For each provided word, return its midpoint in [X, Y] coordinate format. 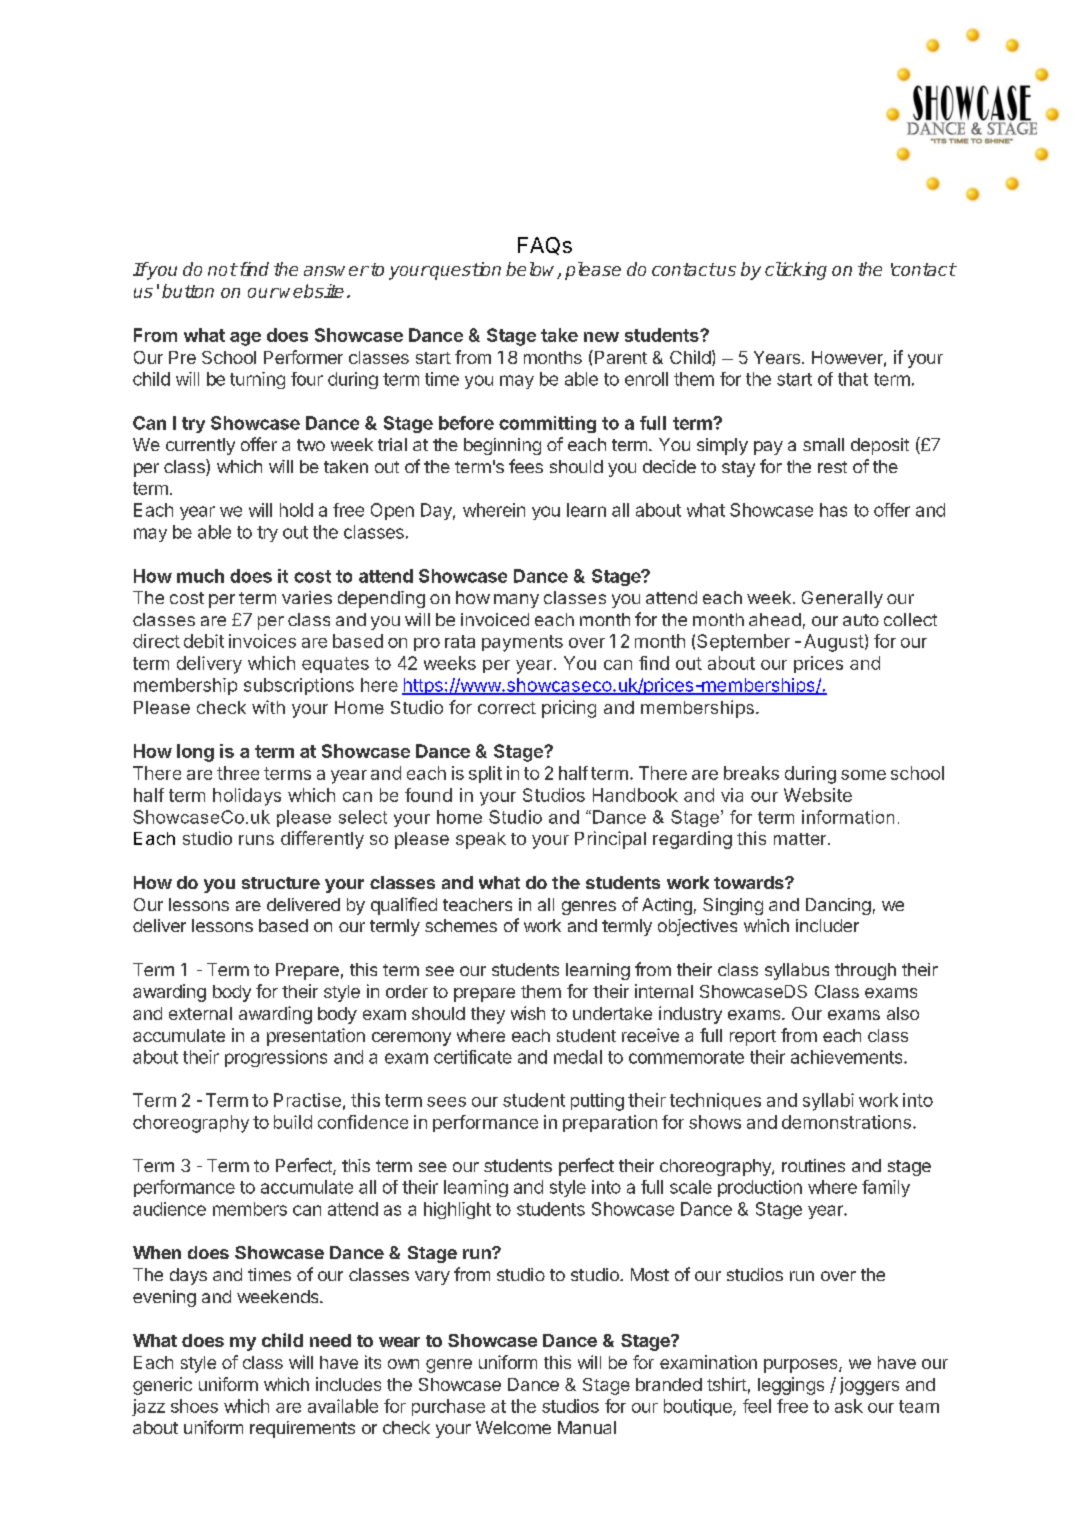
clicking [796, 271]
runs [256, 840]
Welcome [513, 1427]
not [222, 269]
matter [801, 839]
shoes [194, 1406]
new [601, 337]
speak [481, 840]
